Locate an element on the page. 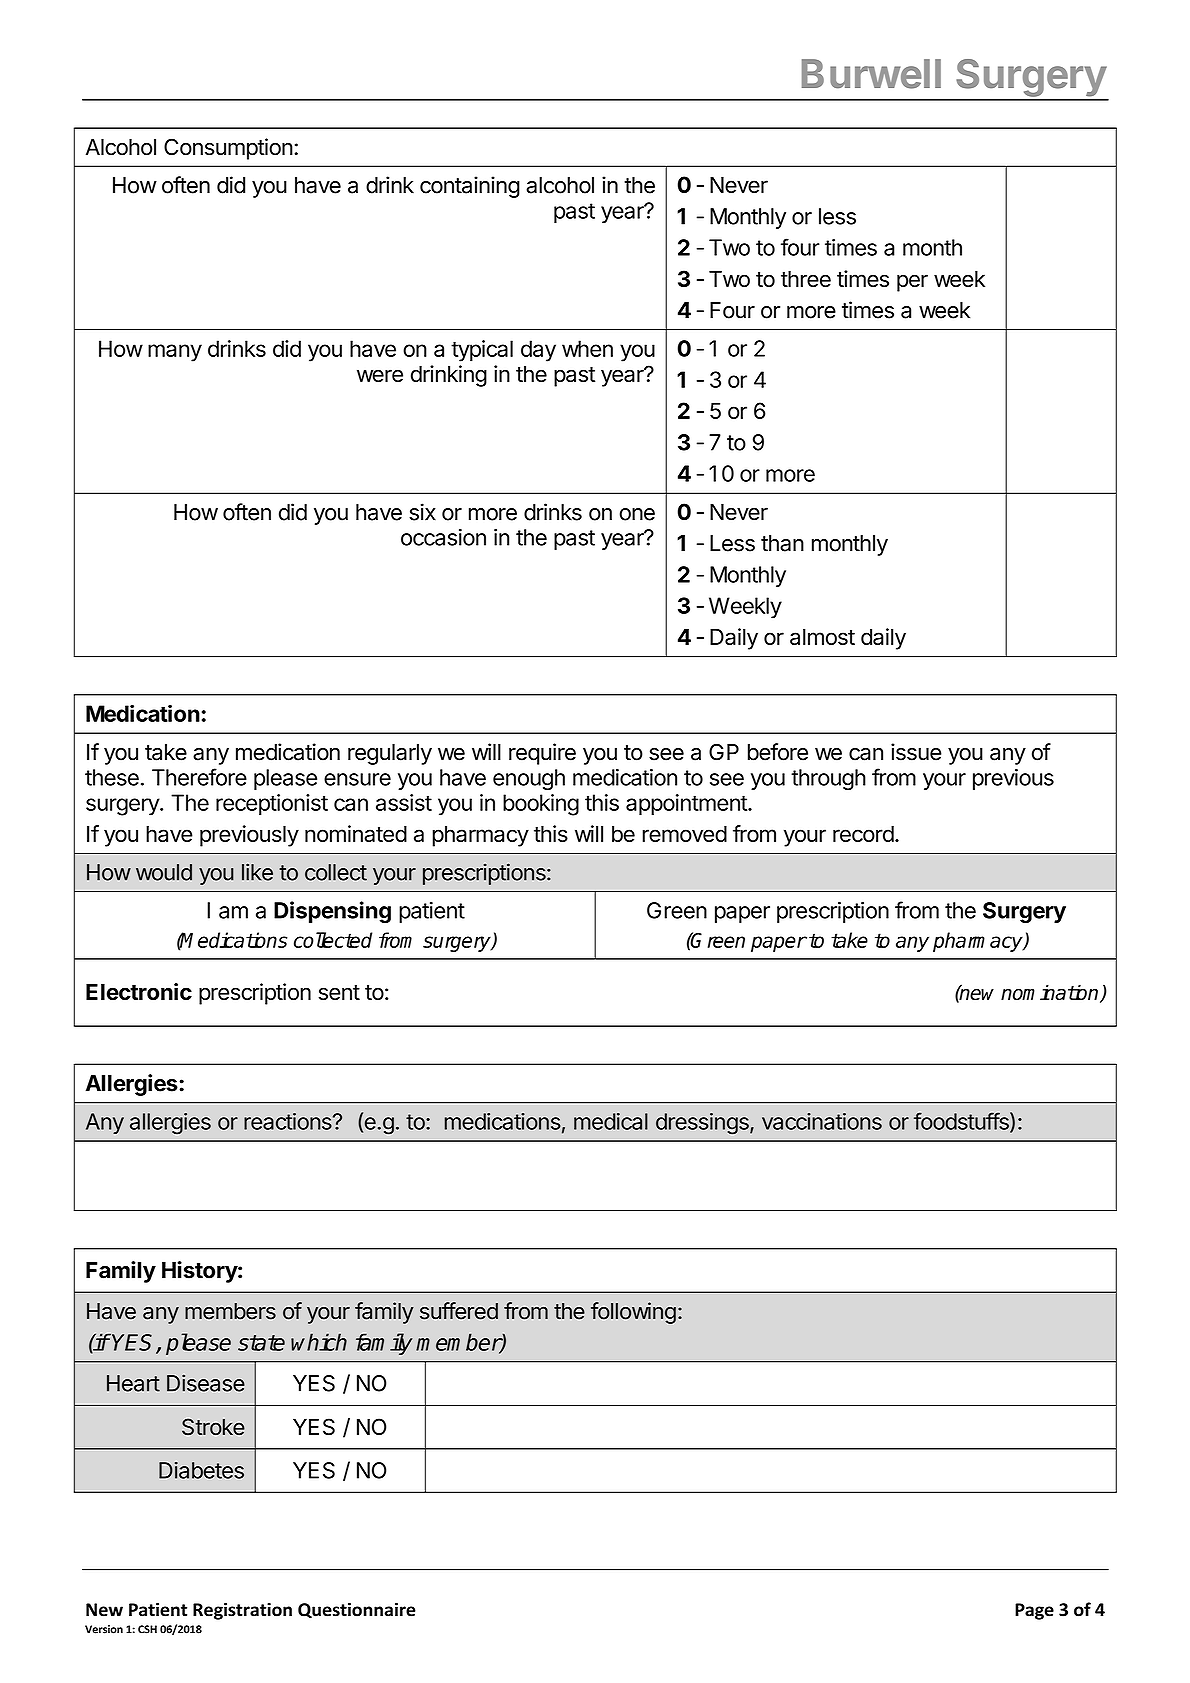 The height and width of the image is (1683, 1190). Page is located at coordinates (1034, 1611).
